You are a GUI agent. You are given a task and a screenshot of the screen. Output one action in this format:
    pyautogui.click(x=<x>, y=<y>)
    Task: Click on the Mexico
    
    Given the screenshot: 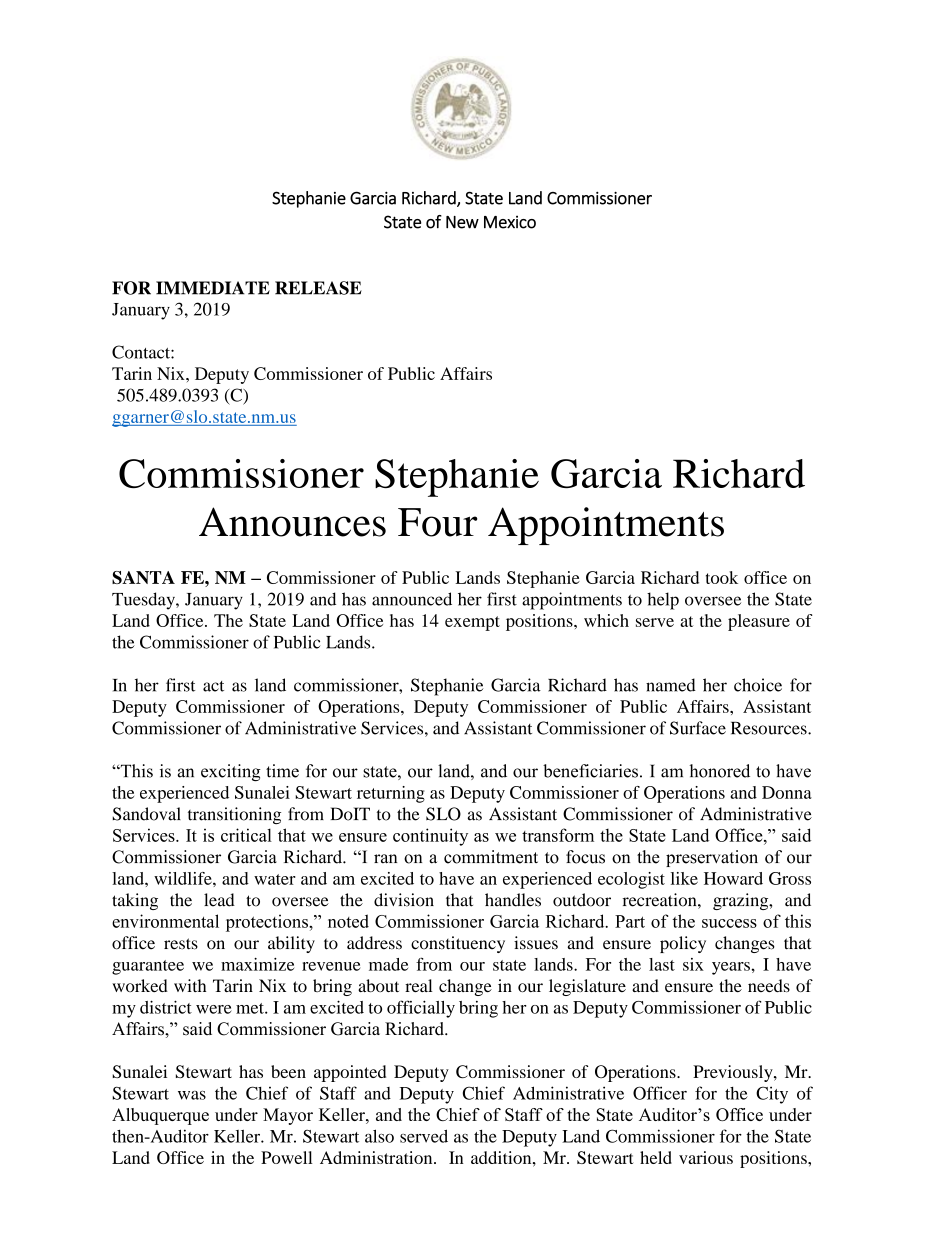 What is the action you would take?
    pyautogui.click(x=510, y=222)
